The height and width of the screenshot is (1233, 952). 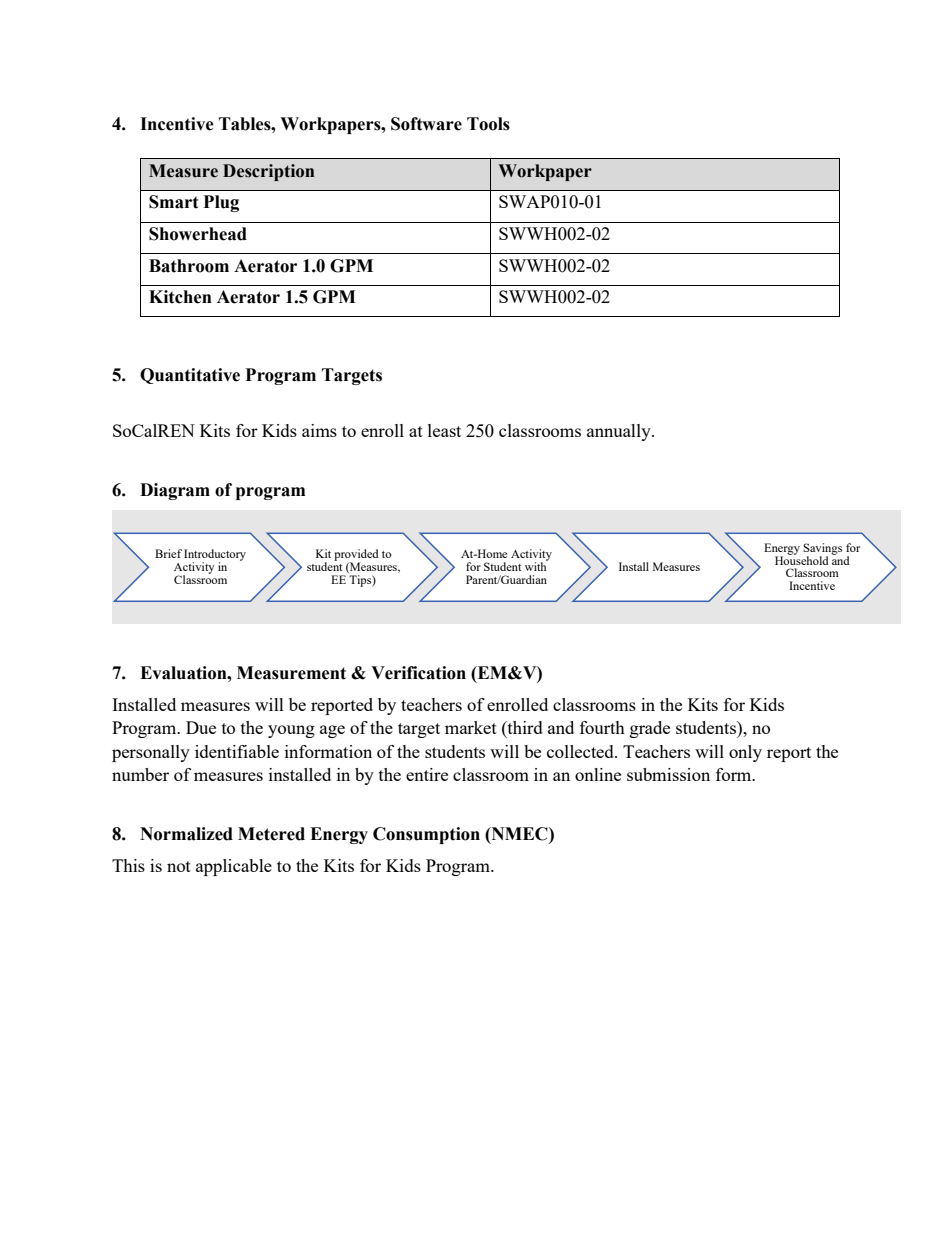 What do you see at coordinates (426, 835) in the screenshot?
I see `Consumption` at bounding box center [426, 835].
